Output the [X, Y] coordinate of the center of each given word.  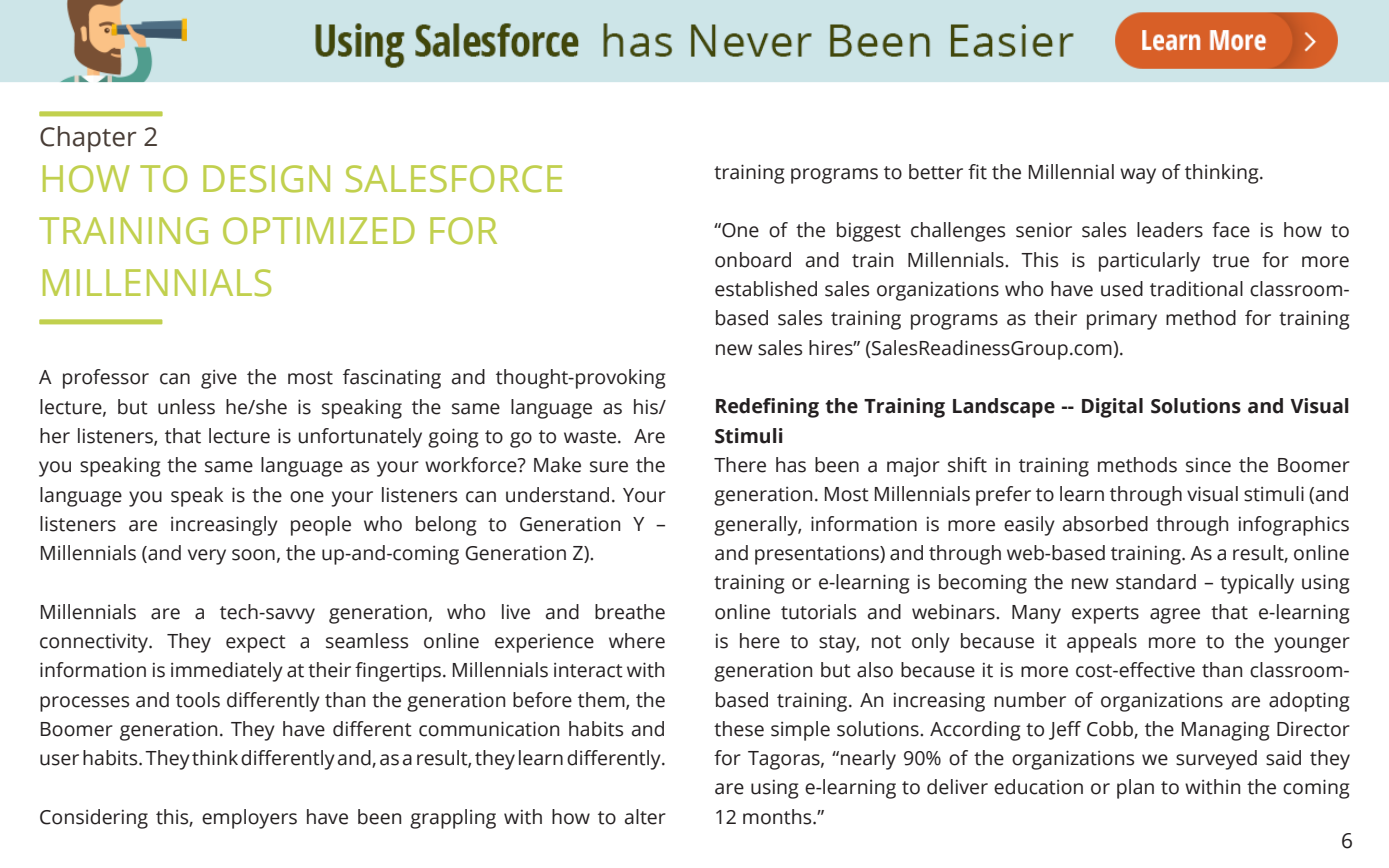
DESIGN [266, 179]
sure [609, 467]
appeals [1102, 643]
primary [1122, 320]
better [936, 172]
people [321, 526]
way [1138, 176]
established [766, 289]
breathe [630, 612]
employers [249, 819]
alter [645, 817]
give [219, 379]
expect [256, 644]
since [1208, 465]
